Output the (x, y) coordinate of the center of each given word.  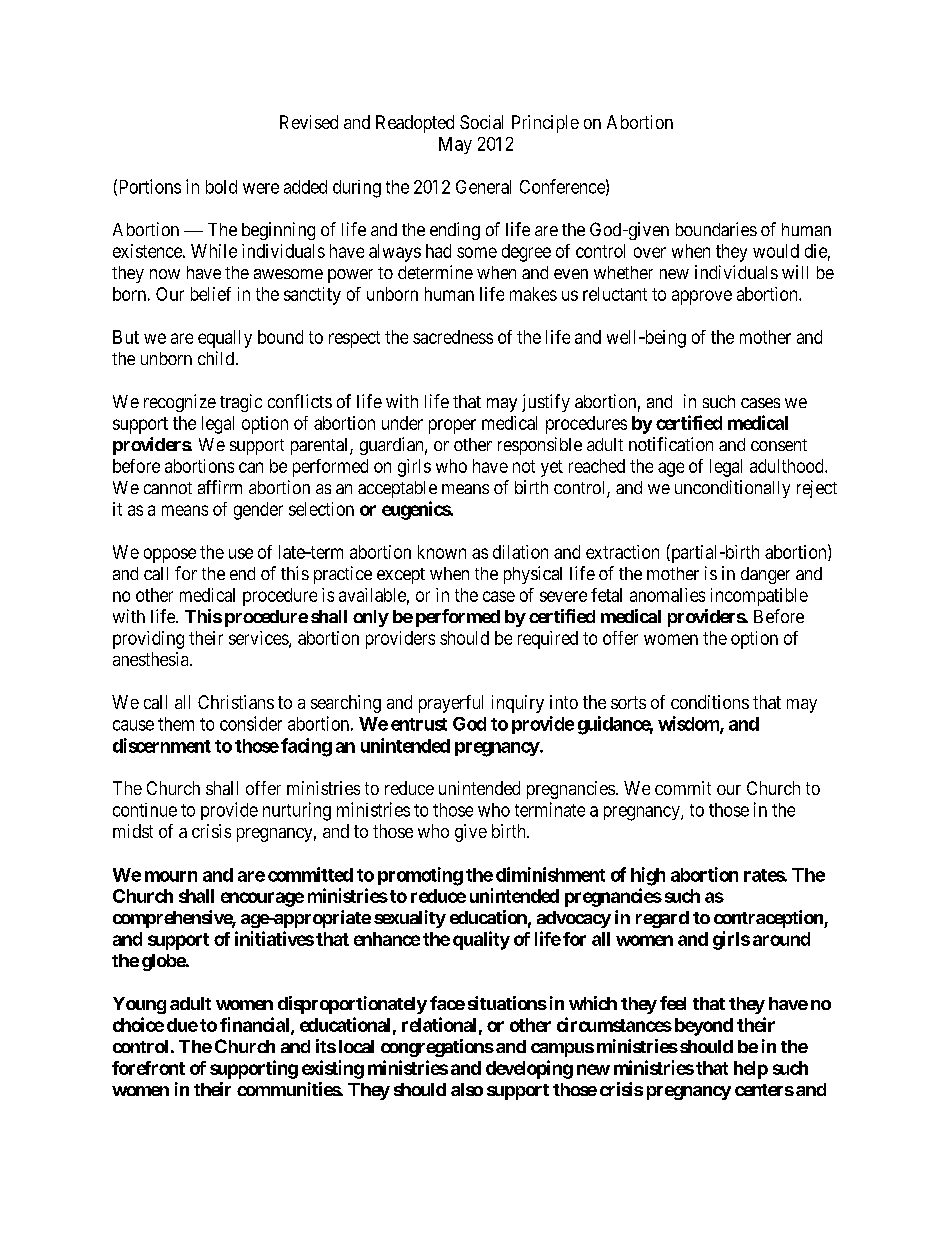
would (776, 251)
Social (481, 122)
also (467, 1089)
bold (221, 187)
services (259, 639)
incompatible (759, 597)
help (751, 1070)
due (182, 1025)
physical (533, 575)
